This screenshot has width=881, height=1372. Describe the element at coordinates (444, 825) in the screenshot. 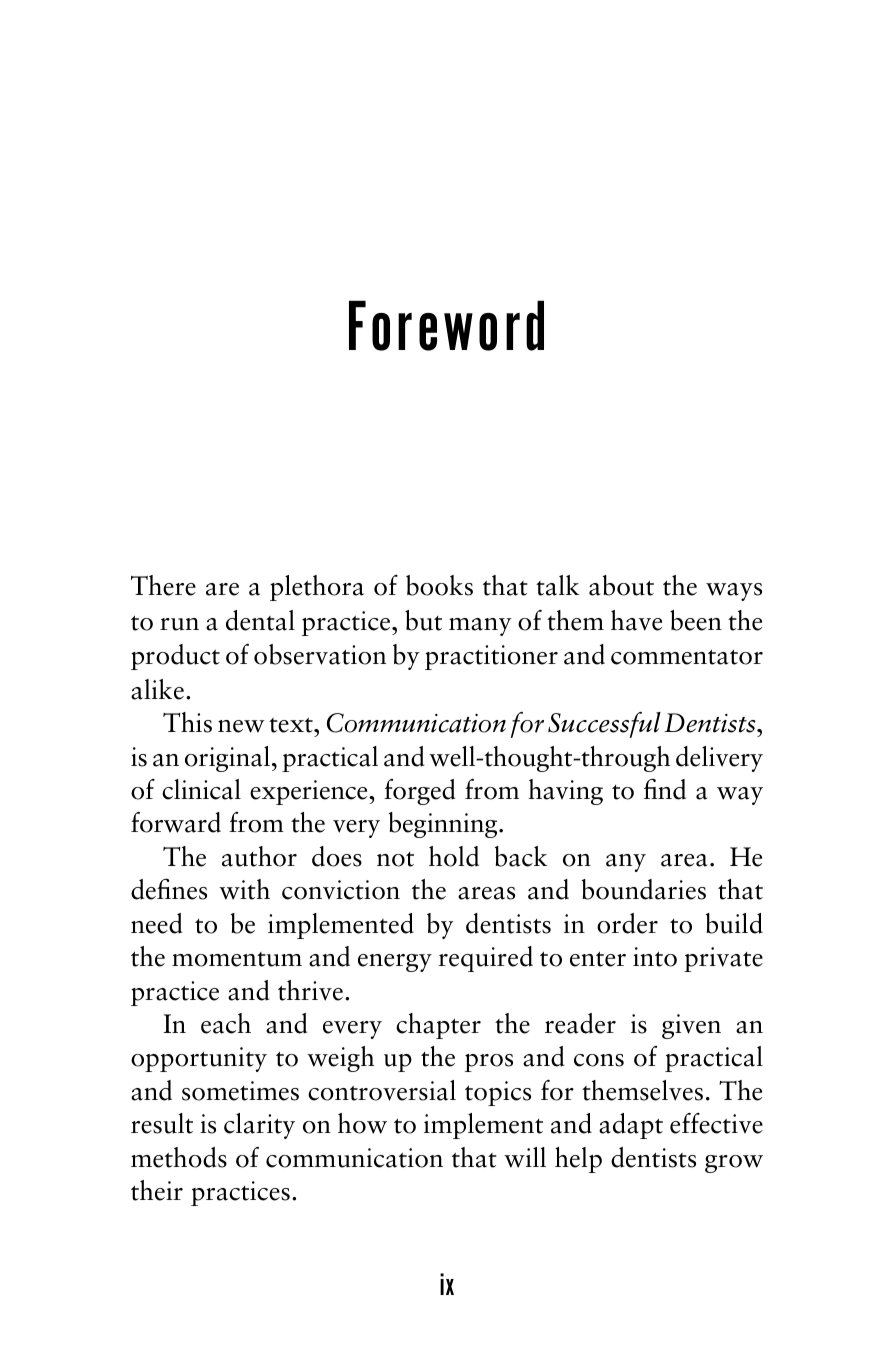

I see `beginning` at that location.
